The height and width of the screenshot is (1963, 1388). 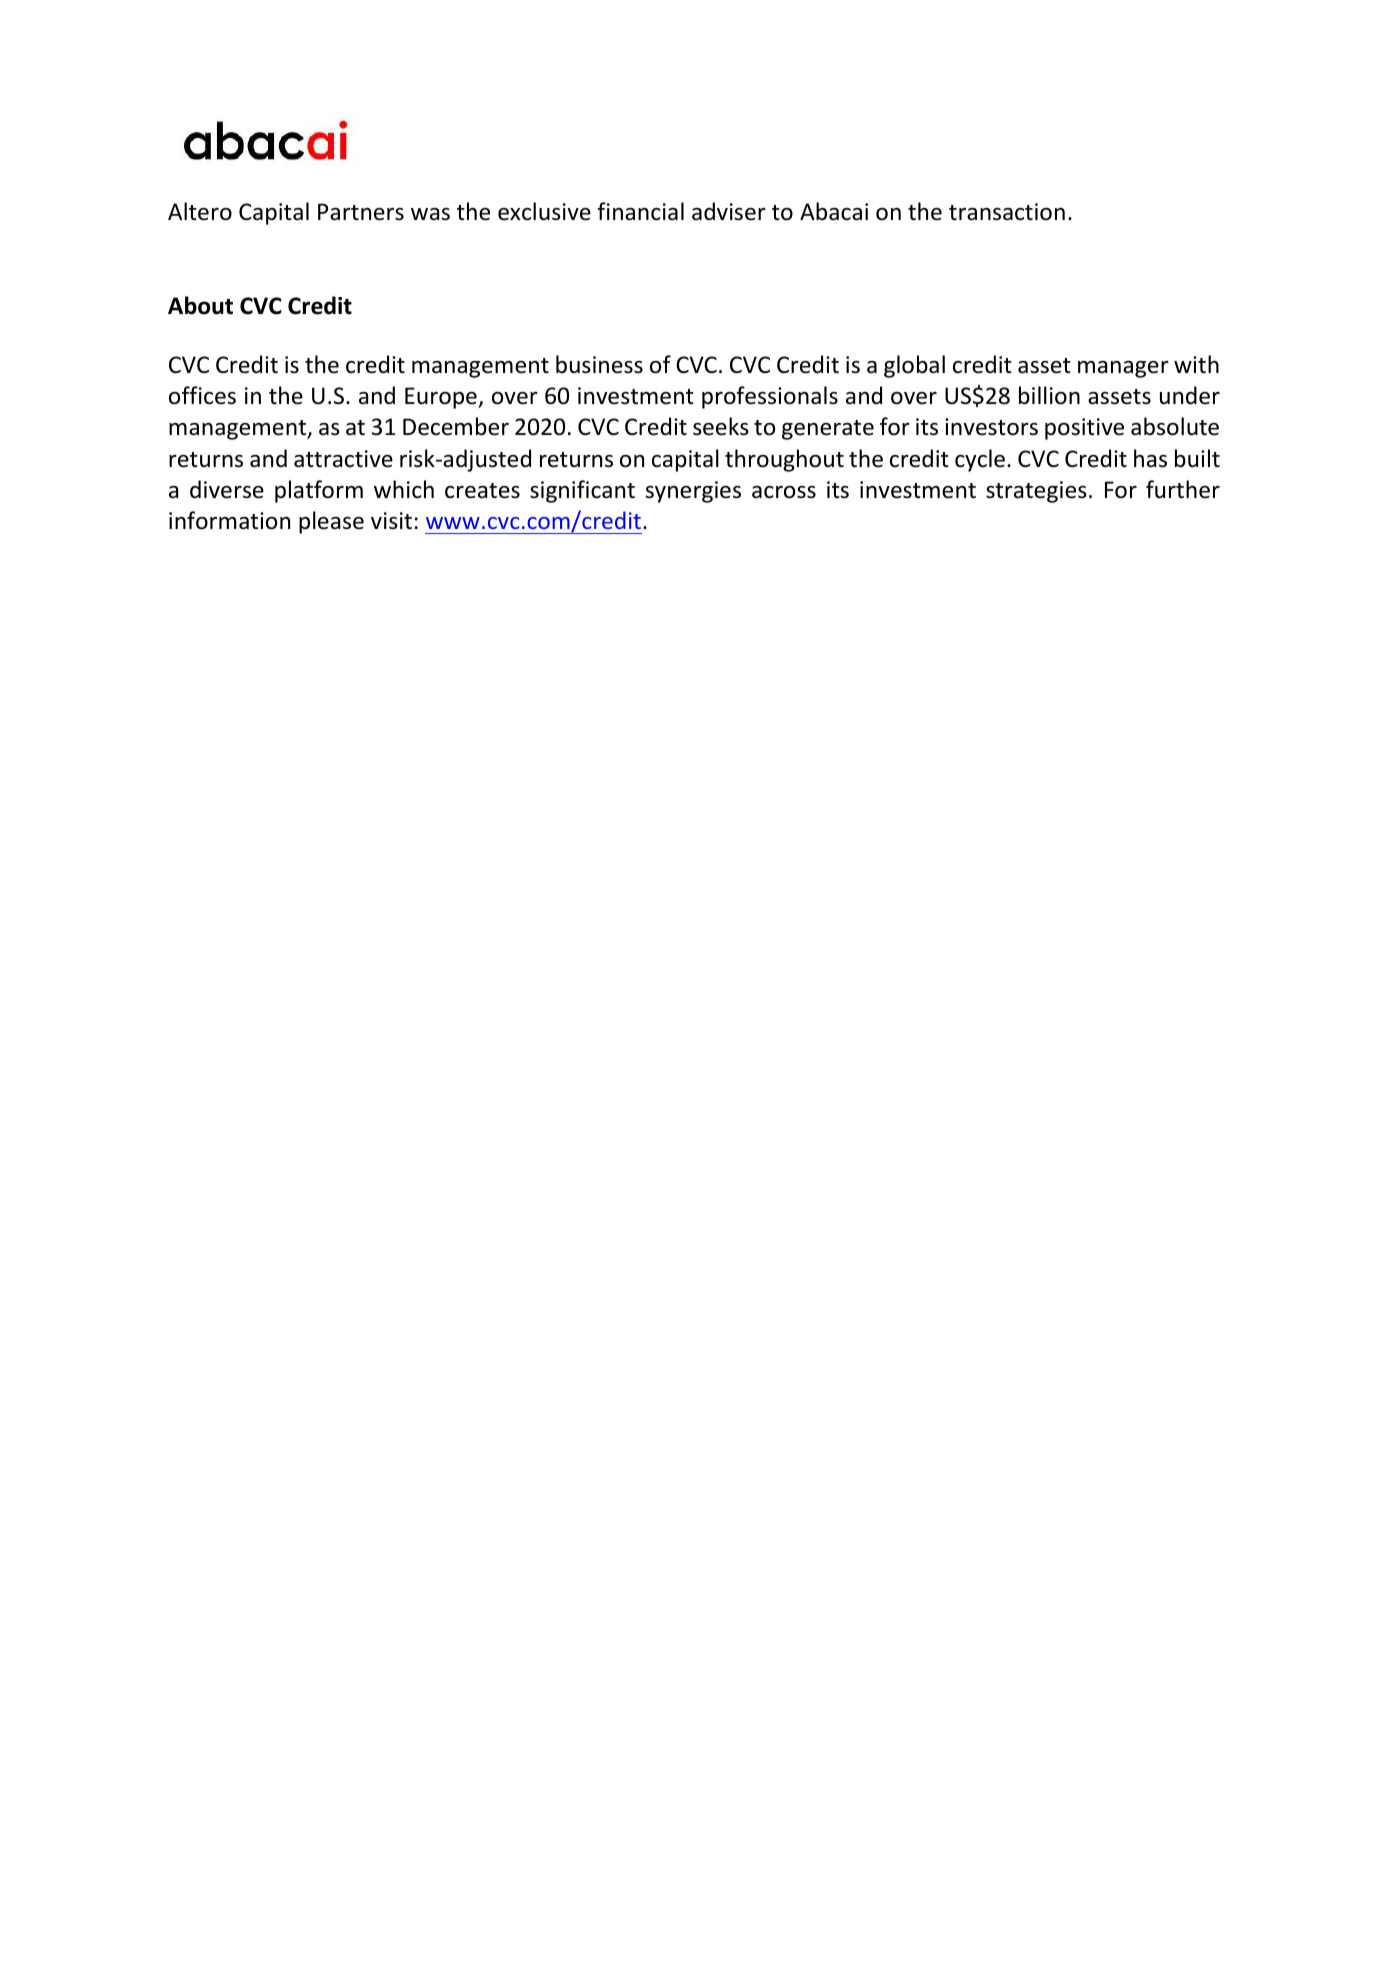 I want to click on with, so click(x=1196, y=364).
